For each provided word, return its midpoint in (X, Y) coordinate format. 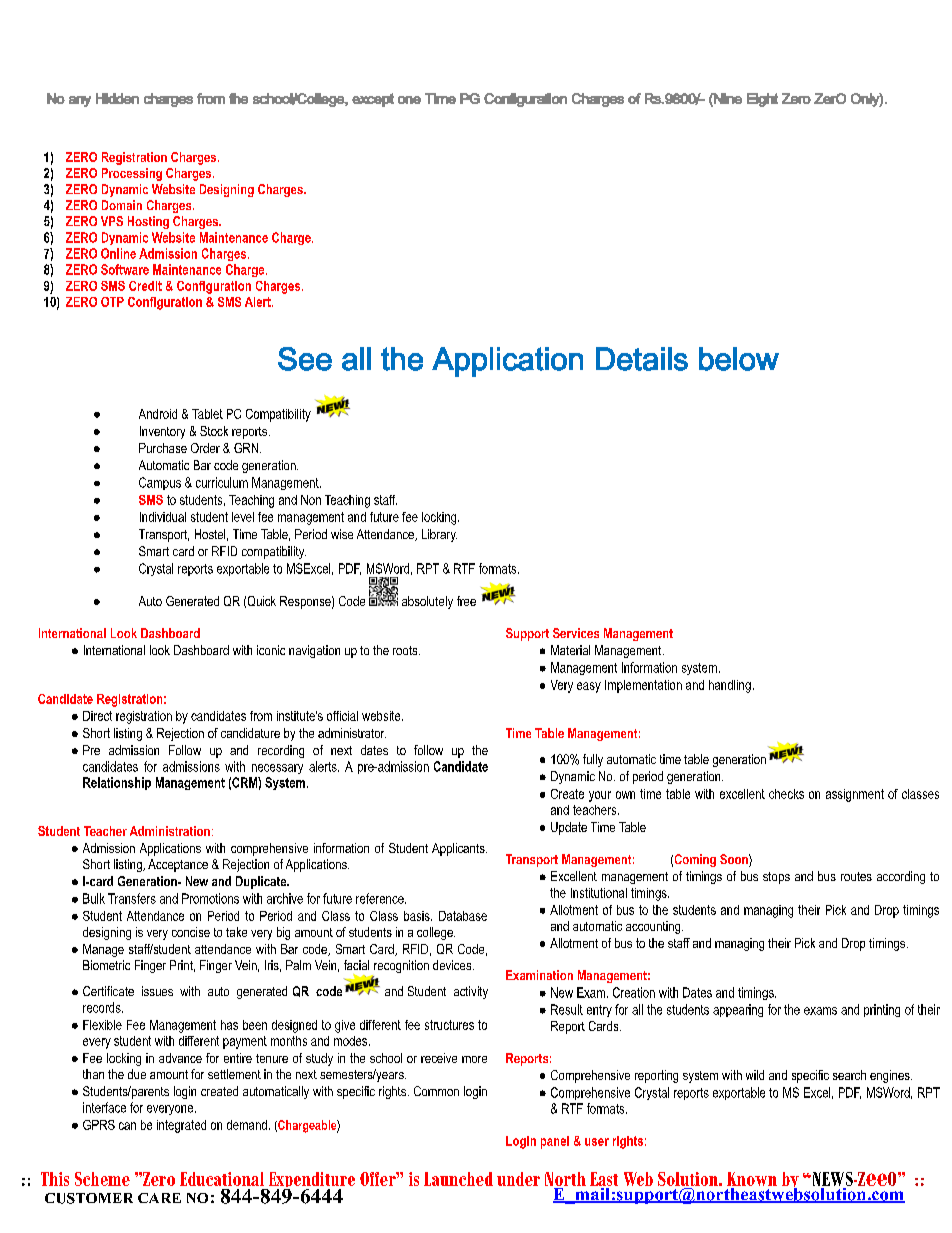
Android (158, 414)
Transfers (132, 898)
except (373, 100)
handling (730, 686)
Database (463, 916)
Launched (458, 1179)
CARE (159, 1198)
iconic (271, 650)
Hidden (117, 98)
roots (406, 650)
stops (776, 878)
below (739, 359)
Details (642, 359)
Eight (762, 100)
